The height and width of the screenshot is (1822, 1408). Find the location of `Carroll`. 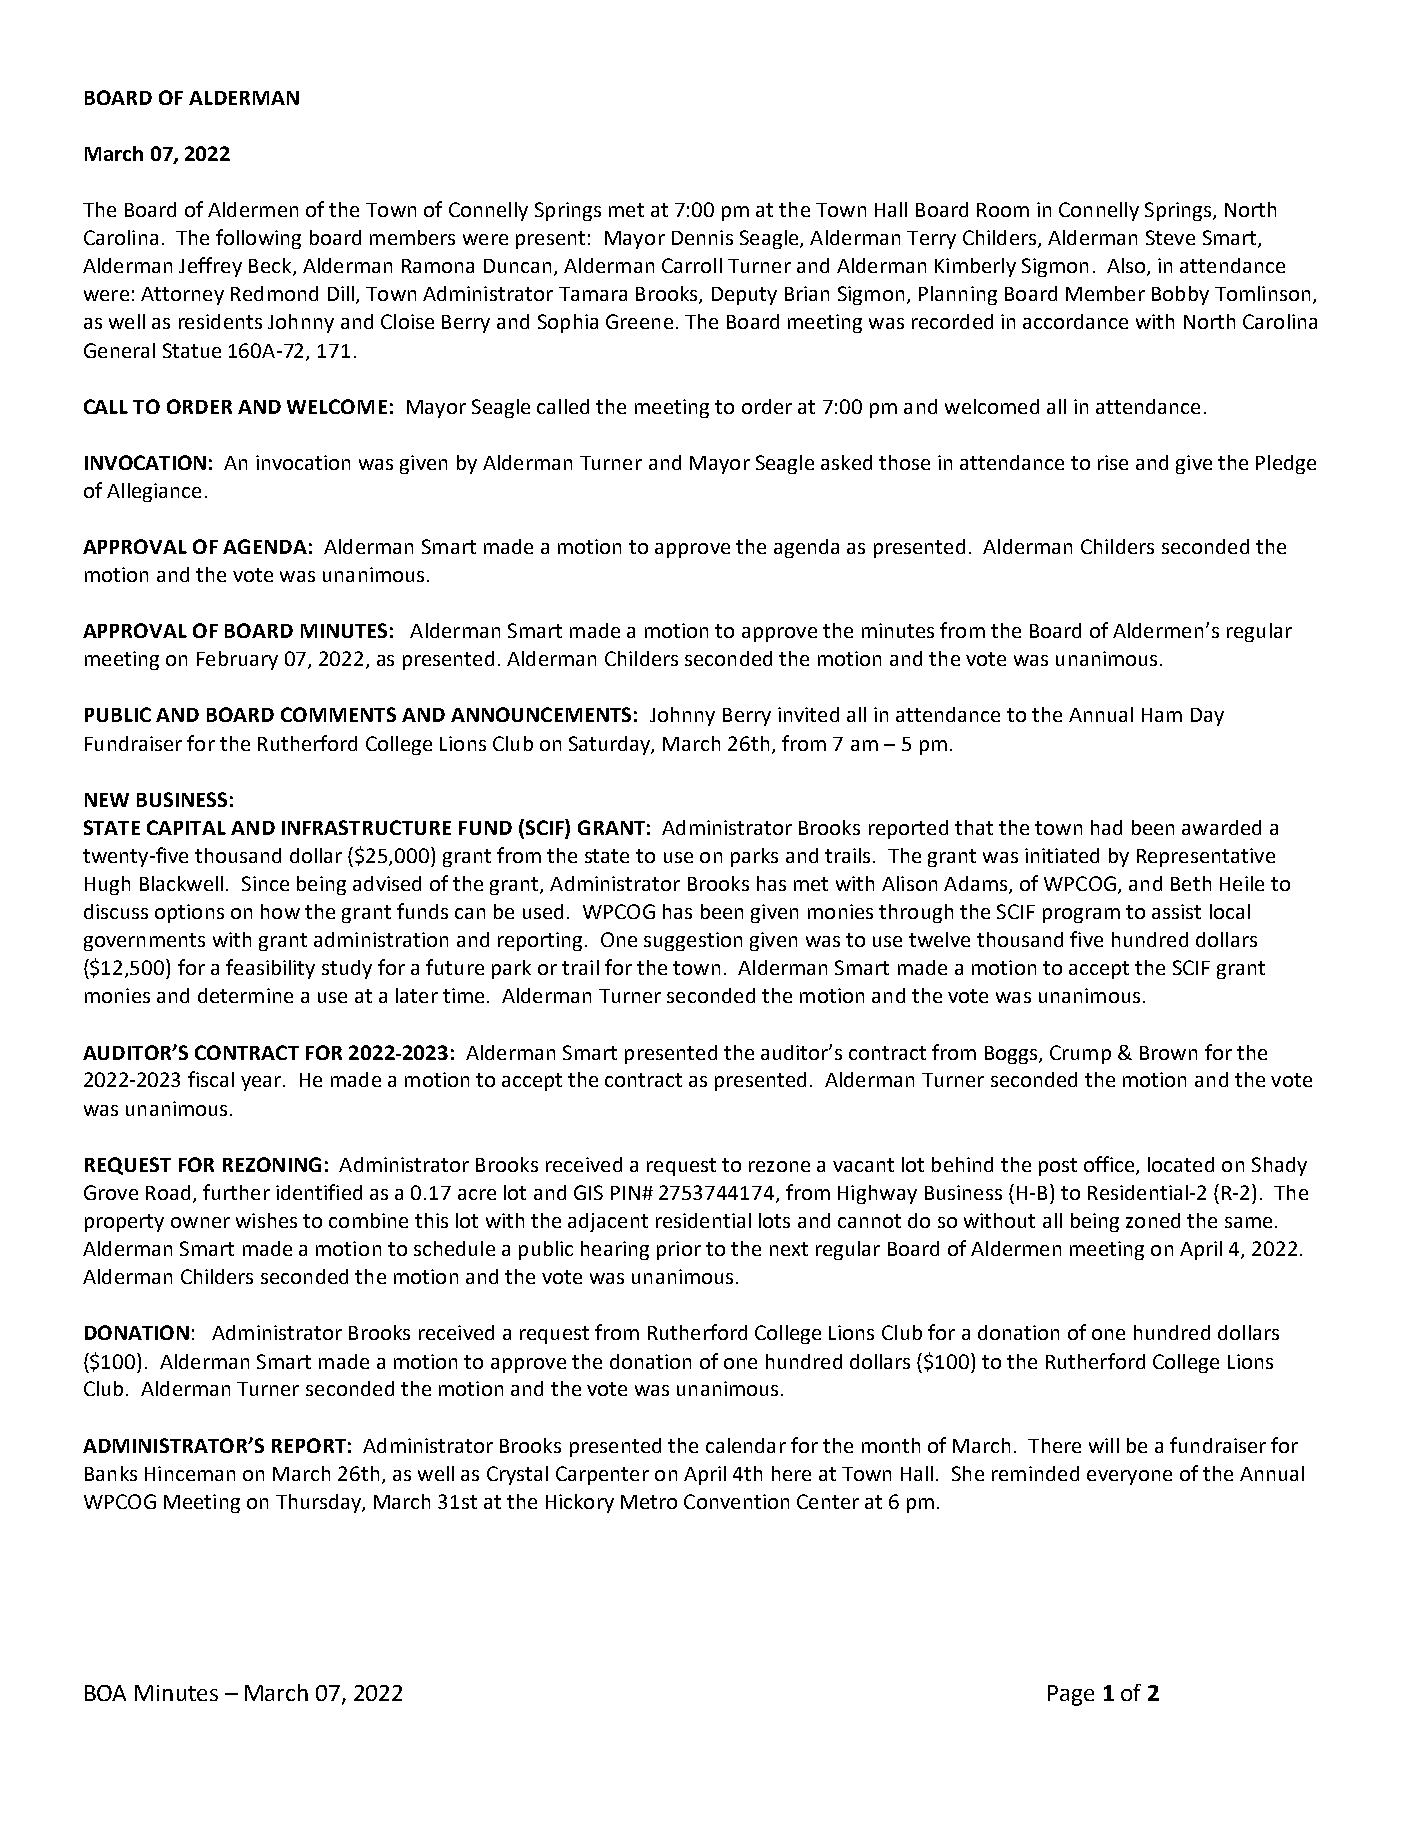

Carroll is located at coordinates (692, 265).
